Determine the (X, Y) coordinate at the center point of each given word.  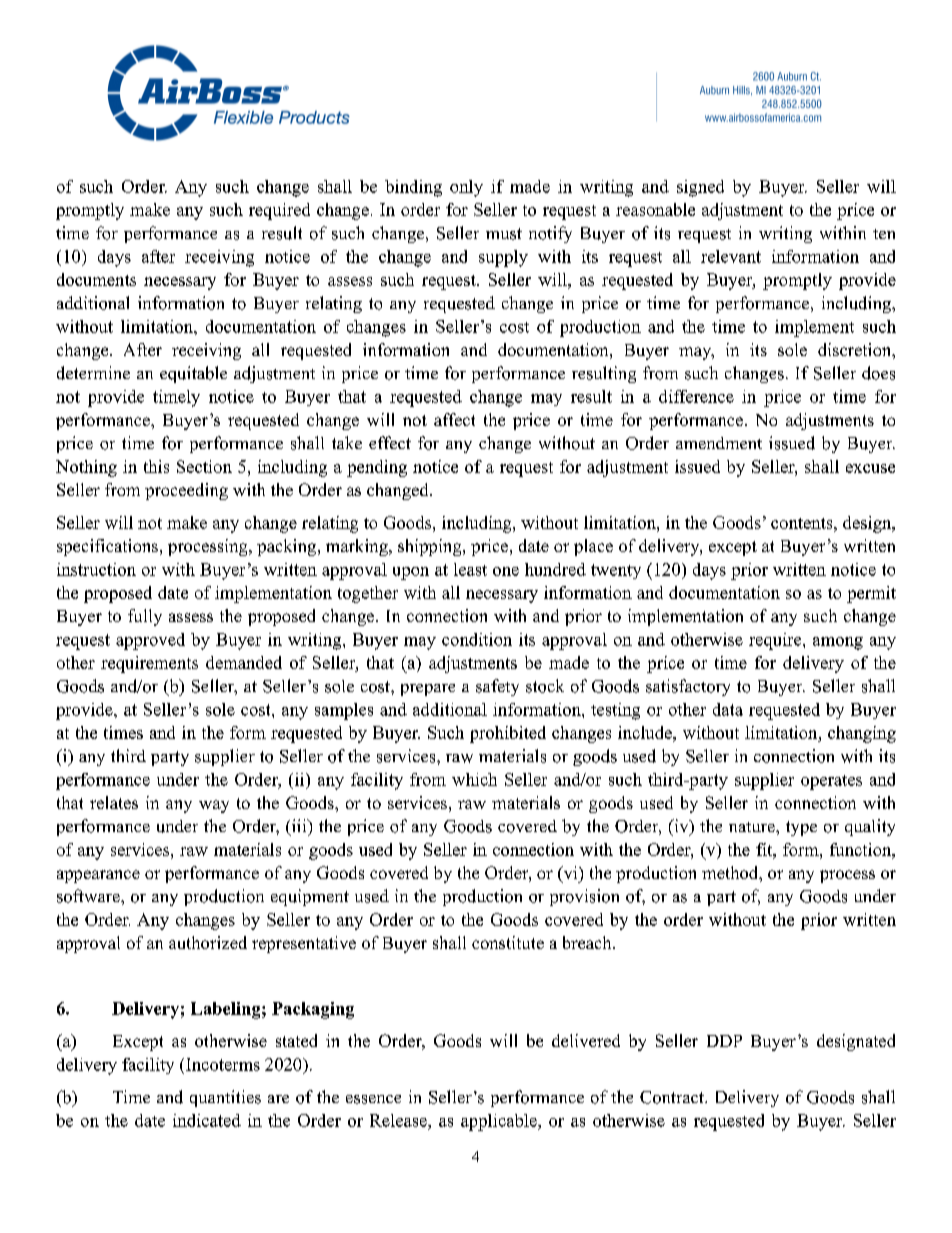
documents (96, 279)
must (504, 234)
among (838, 643)
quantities (225, 1098)
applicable (500, 1122)
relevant (731, 256)
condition (477, 639)
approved (150, 641)
